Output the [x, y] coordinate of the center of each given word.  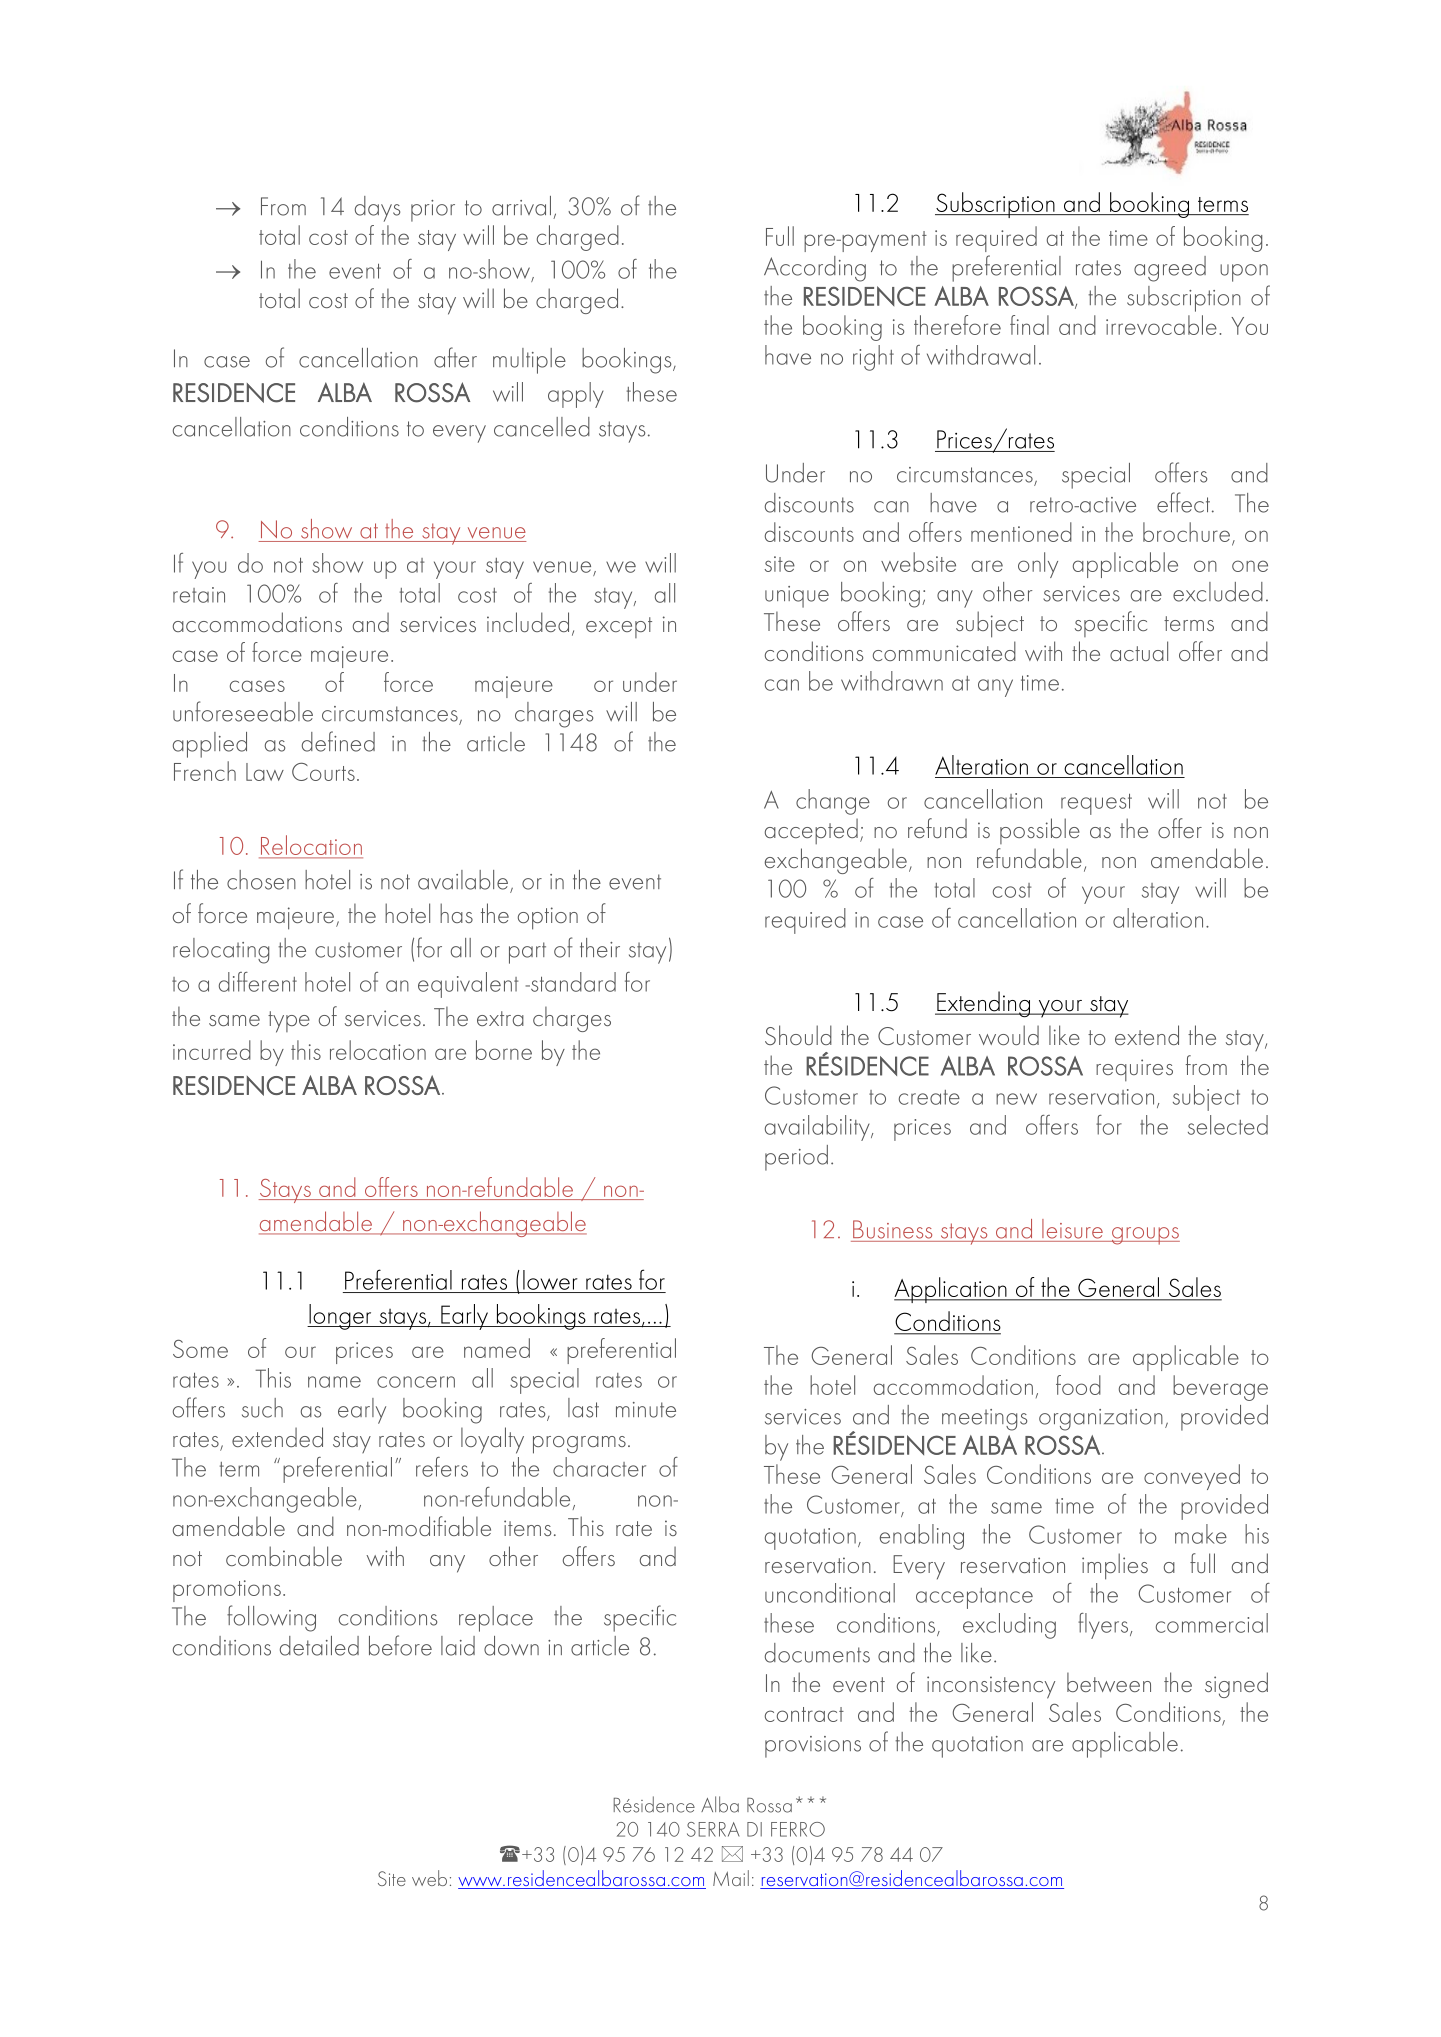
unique [797, 597]
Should [798, 1035]
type [289, 1022]
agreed [1170, 269]
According [815, 269]
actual [1139, 651]
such [262, 1408]
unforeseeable [243, 711]
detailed [319, 1646]
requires [1134, 1070]
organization [1101, 1420]
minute [646, 1410]
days [377, 209]
